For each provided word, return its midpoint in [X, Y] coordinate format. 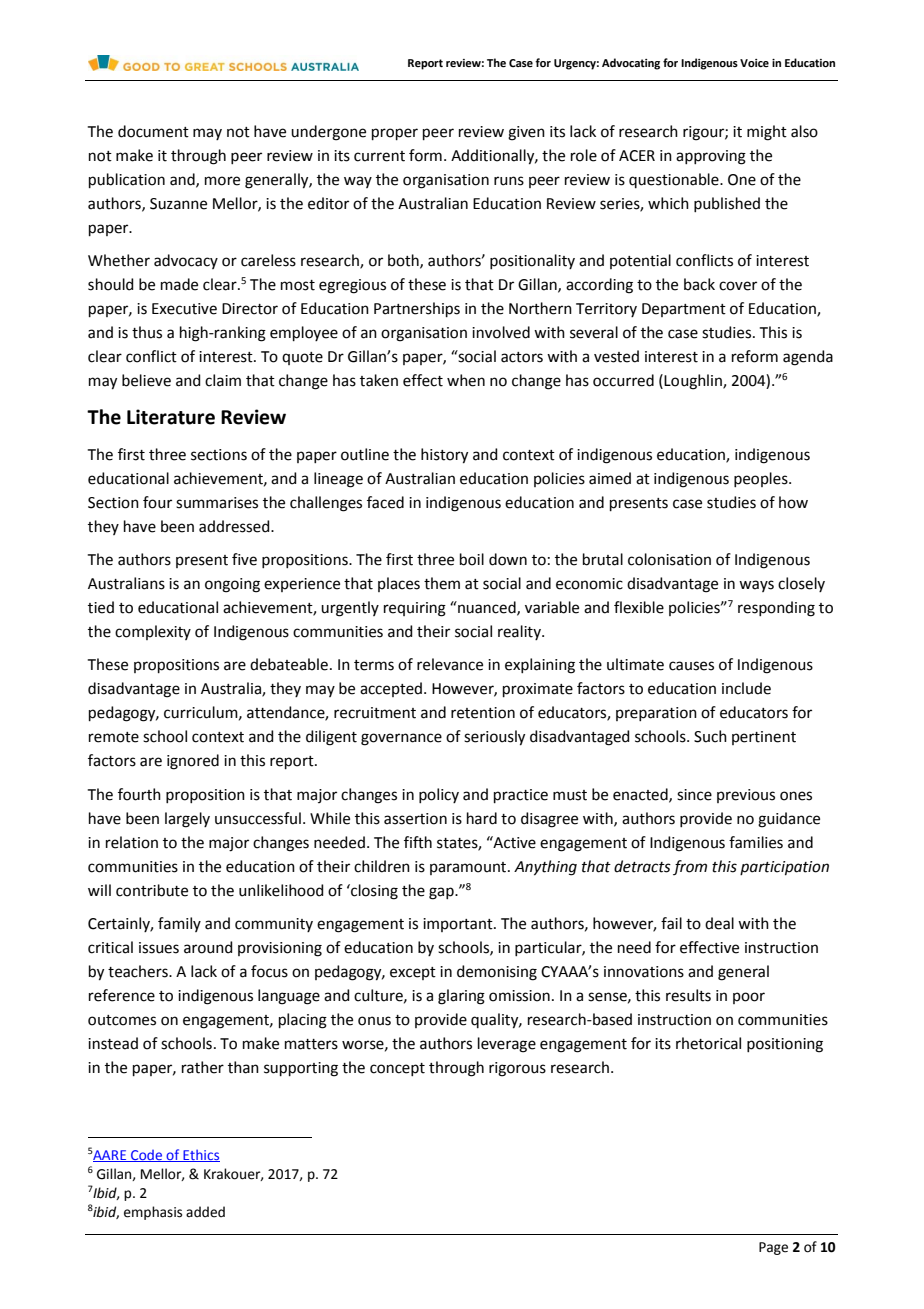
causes [691, 666]
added [205, 1212]
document [153, 131]
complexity [153, 632]
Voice [754, 63]
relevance [450, 664]
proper [395, 134]
